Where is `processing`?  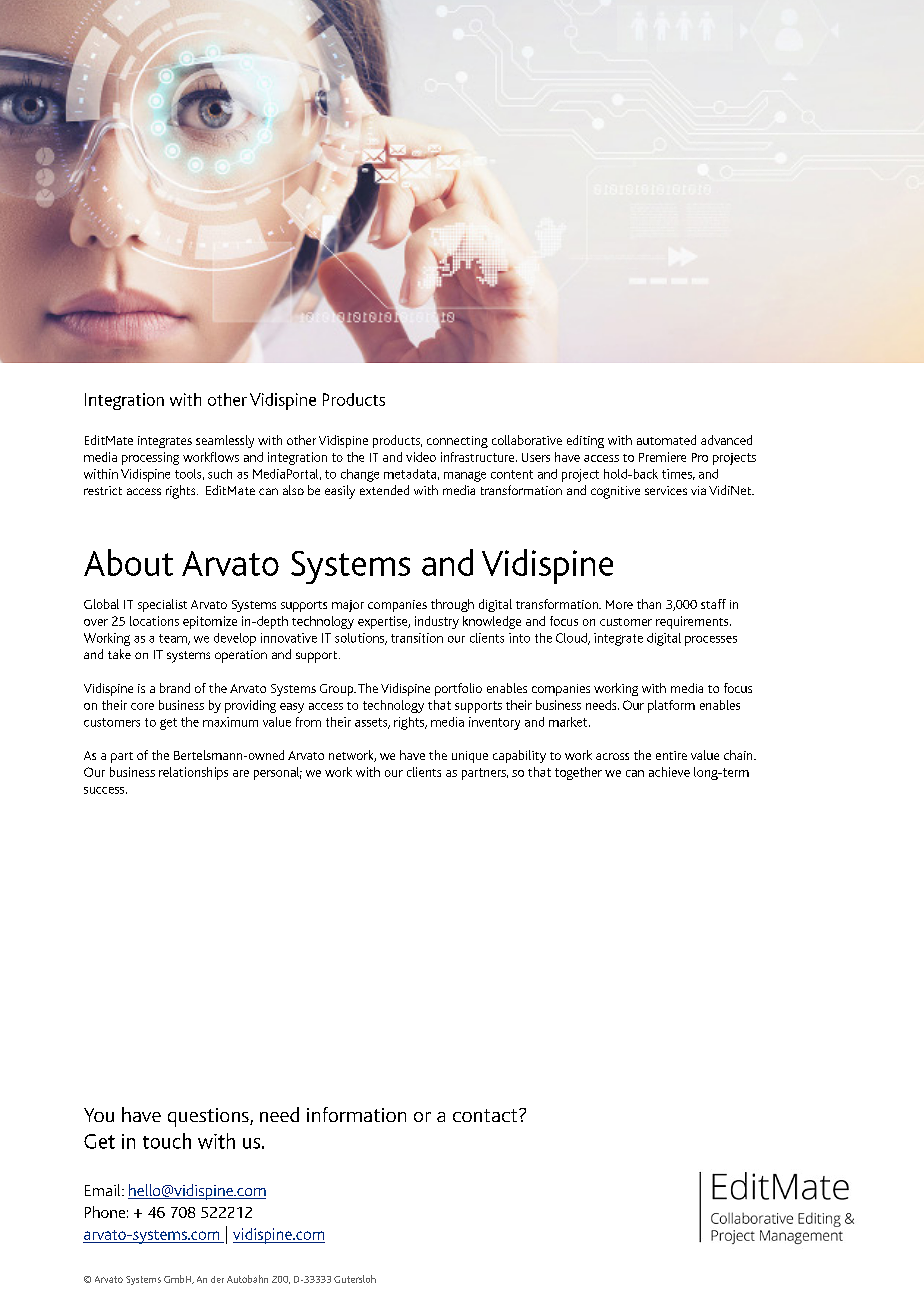
processing is located at coordinates (150, 458).
